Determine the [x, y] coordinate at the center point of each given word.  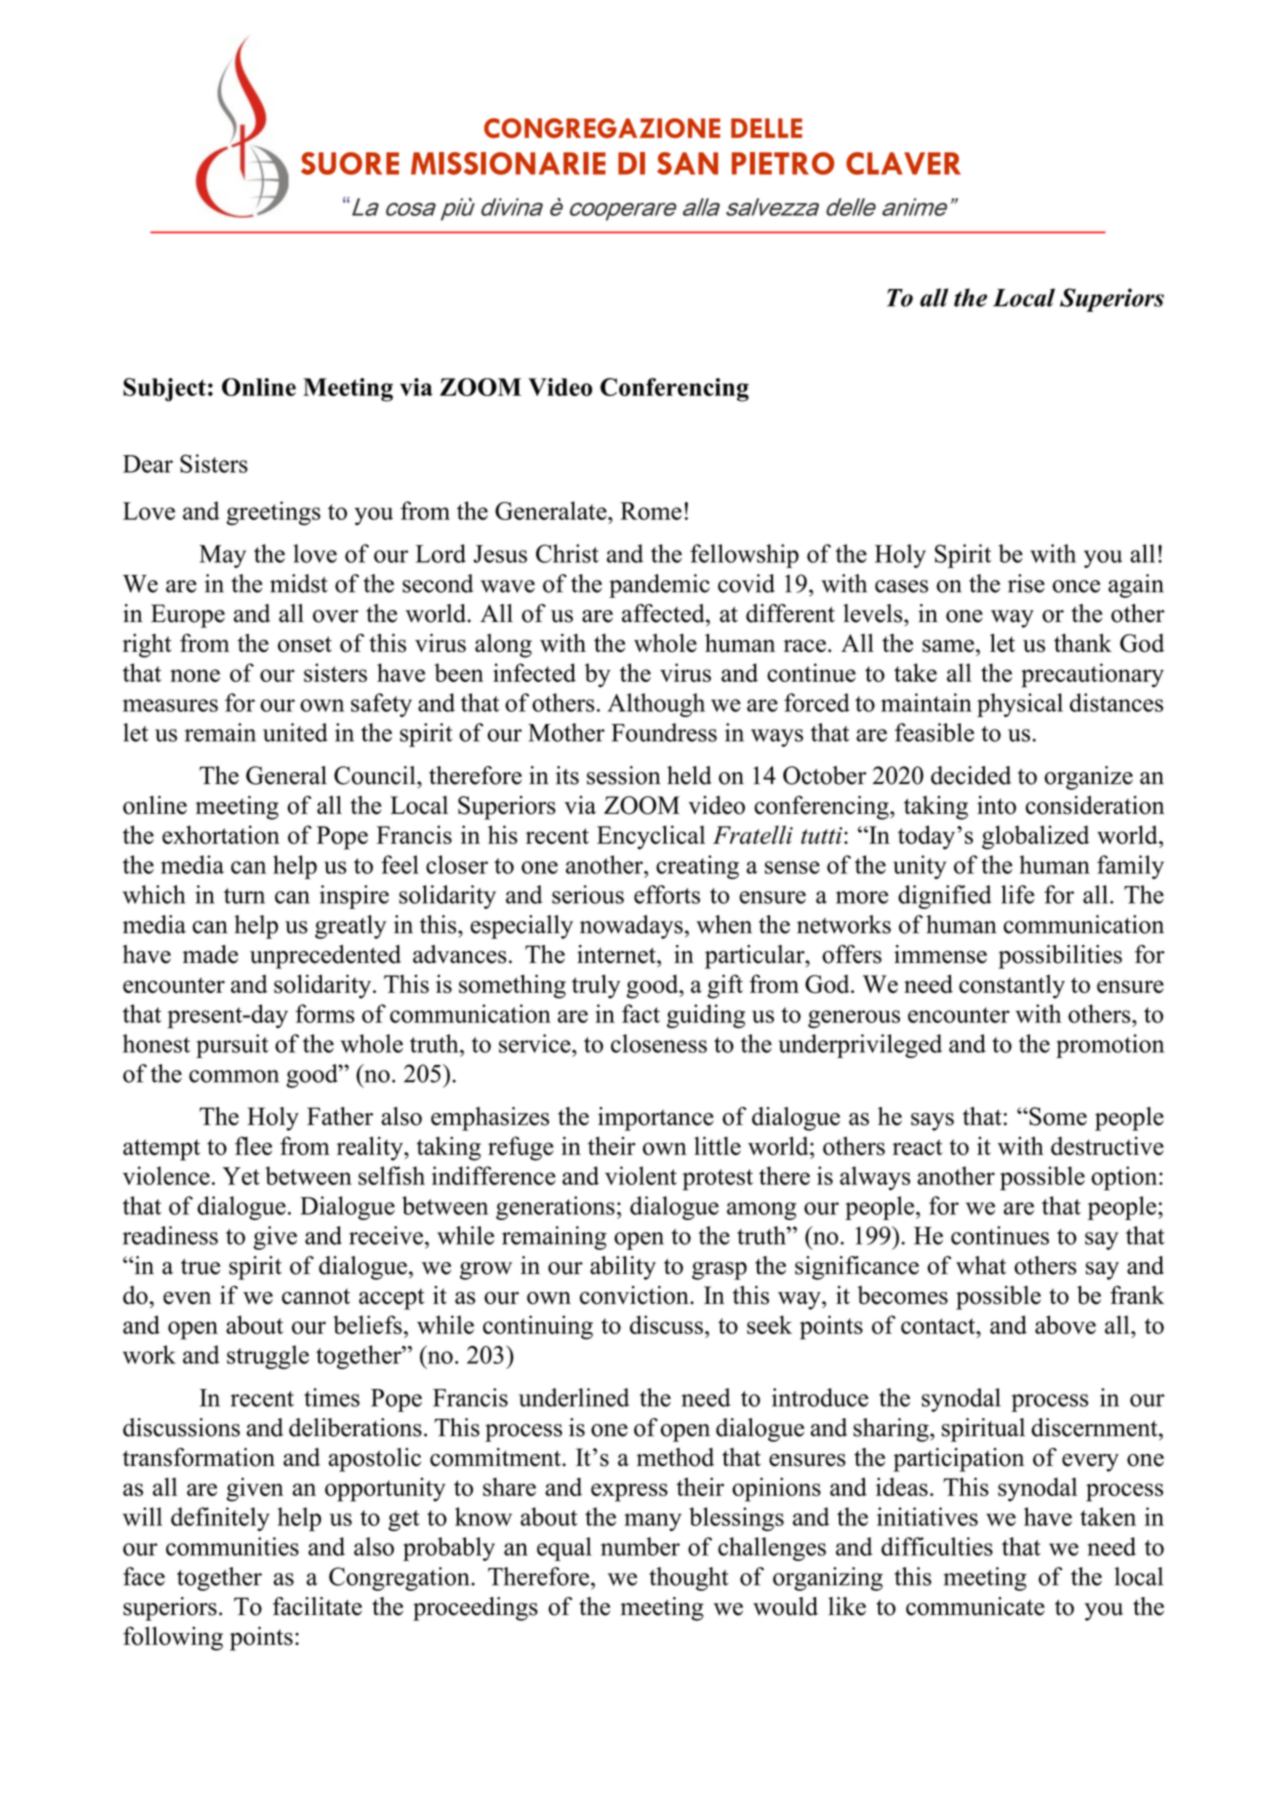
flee [253, 1145]
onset [305, 644]
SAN [687, 163]
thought [689, 1579]
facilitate [317, 1606]
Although [656, 705]
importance [656, 1119]
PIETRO [783, 163]
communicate [975, 1606]
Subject [164, 390]
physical [1020, 705]
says [932, 1122]
